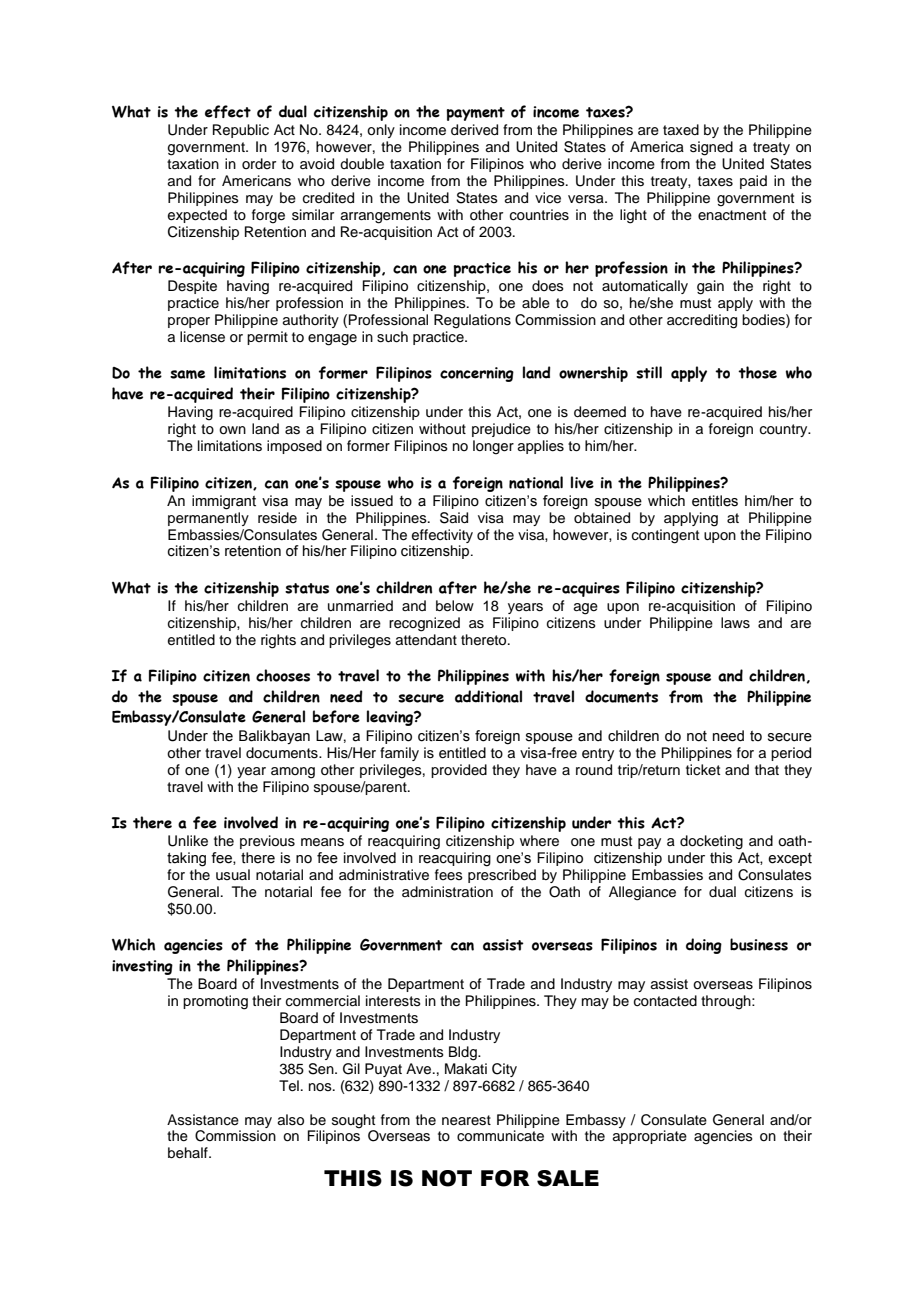 The height and width of the image is (1307, 924). I want to click on behalf, so click(189, 1153).
